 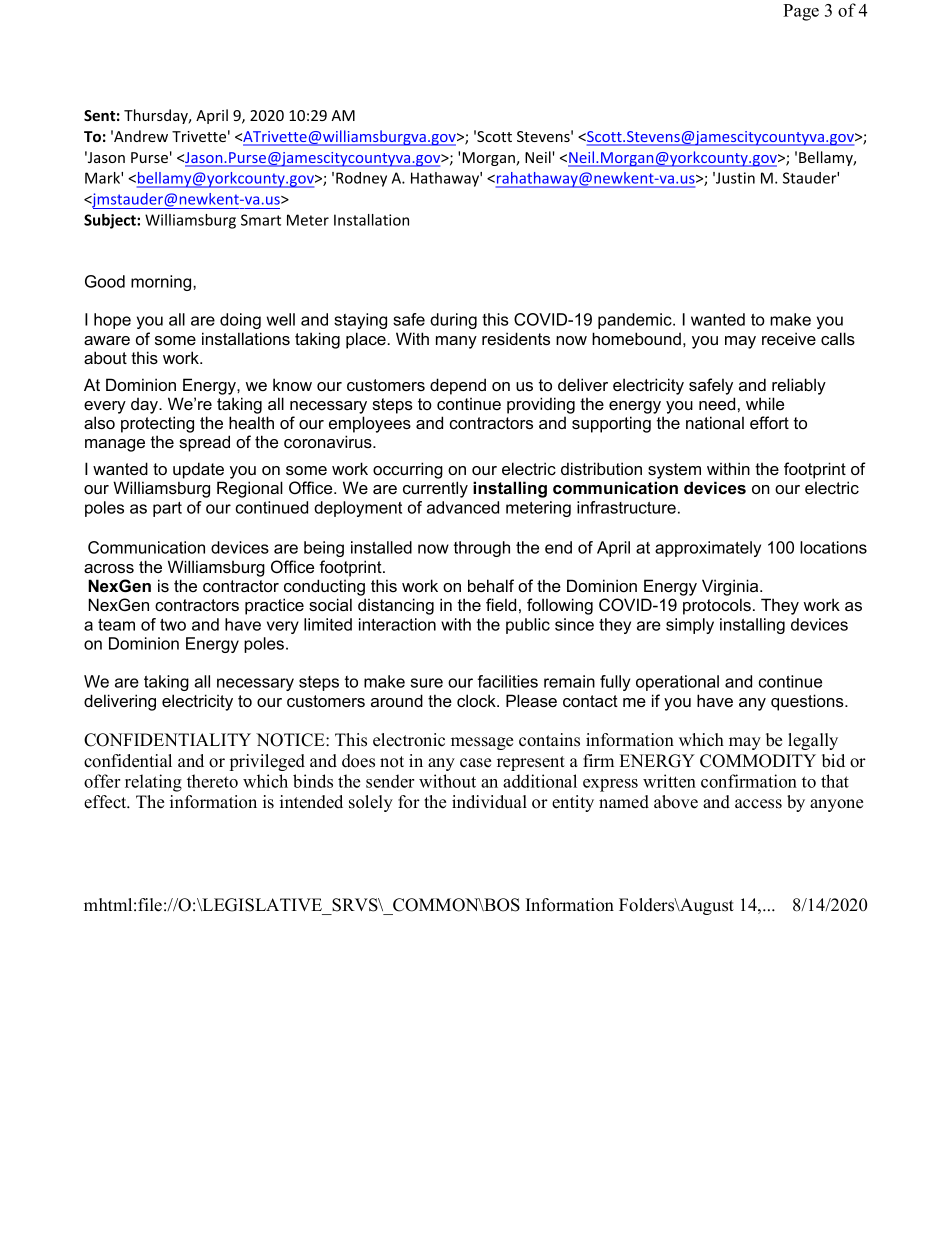 What do you see at coordinates (636, 321) in the image?
I see `pandemic` at bounding box center [636, 321].
